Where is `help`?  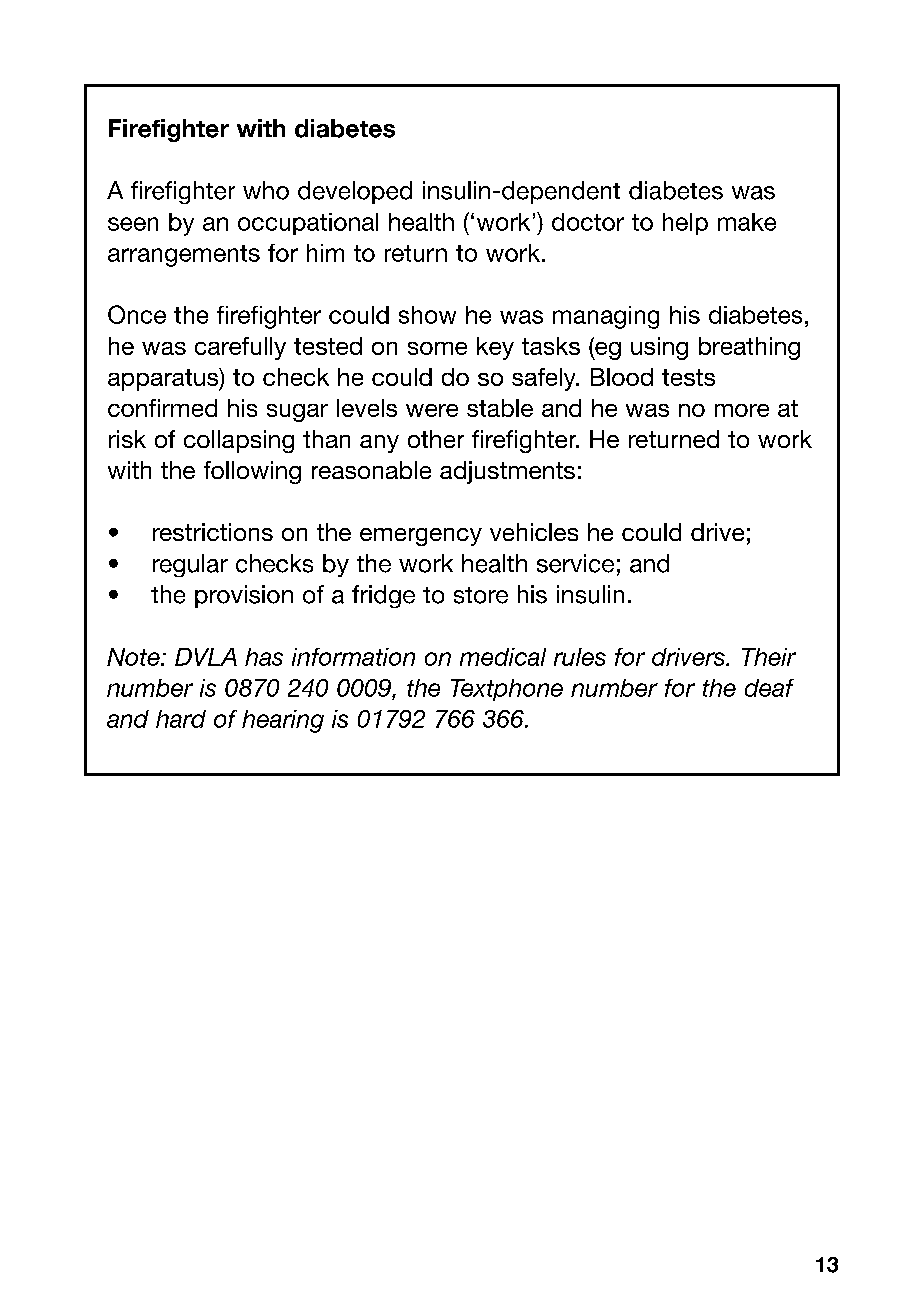
help is located at coordinates (685, 224).
